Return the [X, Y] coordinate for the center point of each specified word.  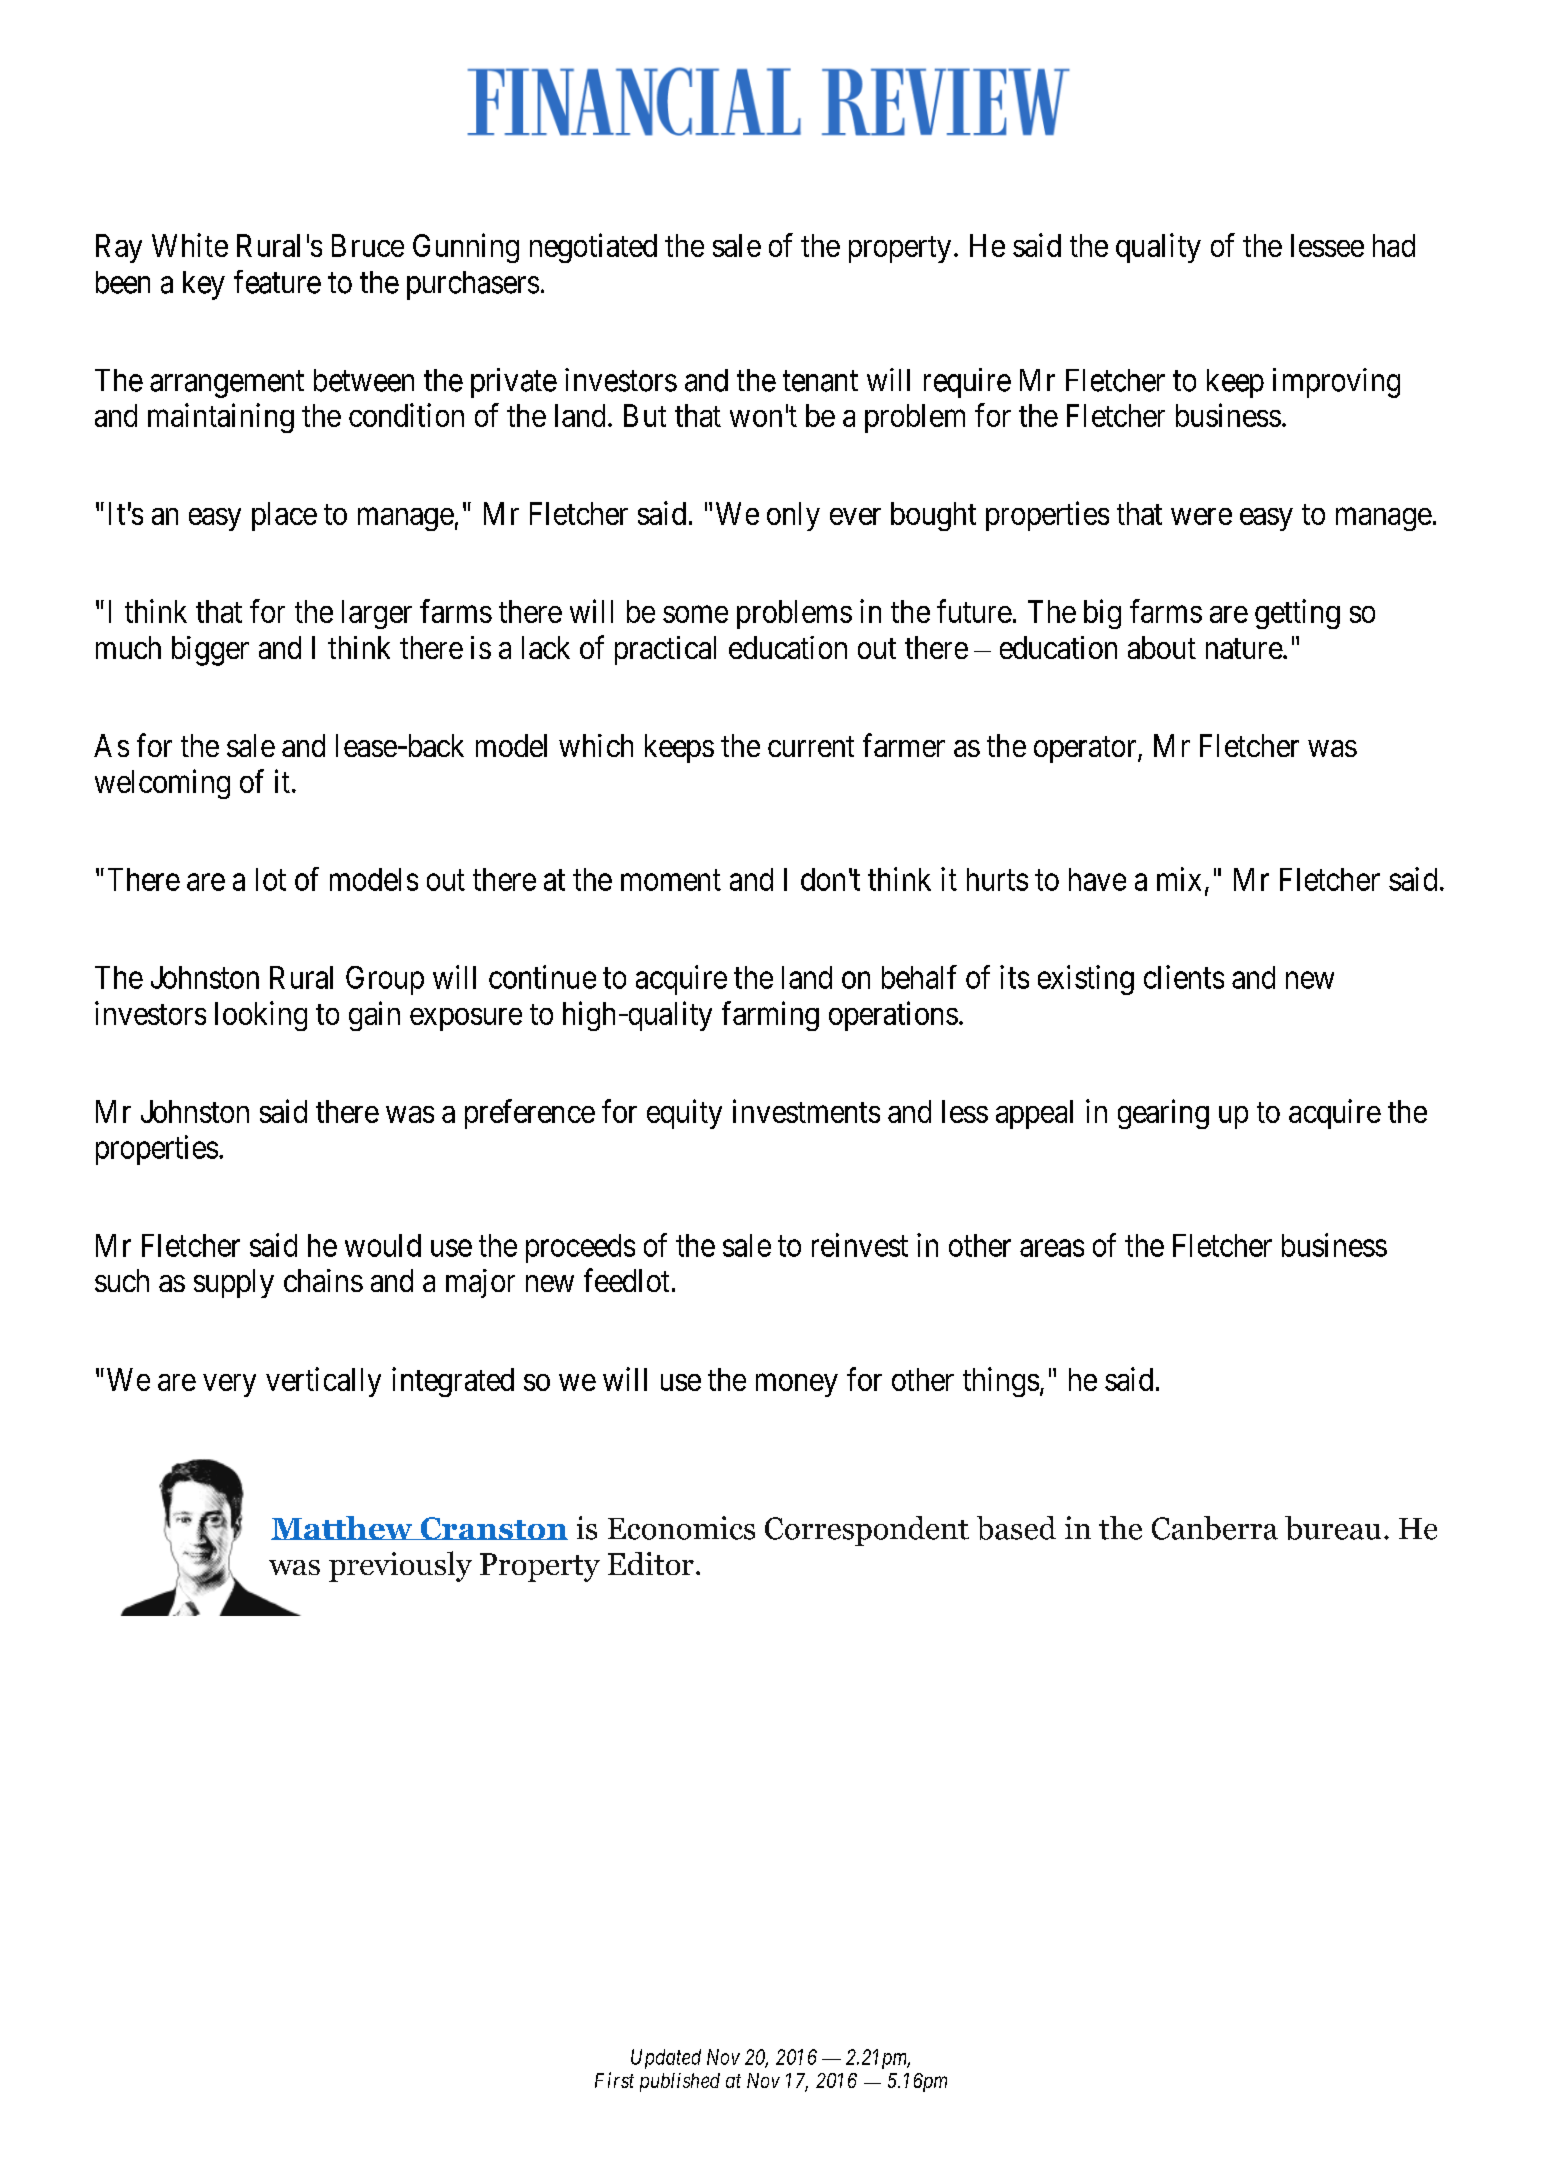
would [383, 1245]
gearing [1163, 1114]
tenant [820, 381]
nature [1244, 649]
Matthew [343, 1528]
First [614, 2080]
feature [277, 282]
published [680, 2082]
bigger [210, 651]
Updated [666, 2059]
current [811, 746]
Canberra [1215, 1528]
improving [1336, 383]
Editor [651, 1563]
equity [684, 1114]
